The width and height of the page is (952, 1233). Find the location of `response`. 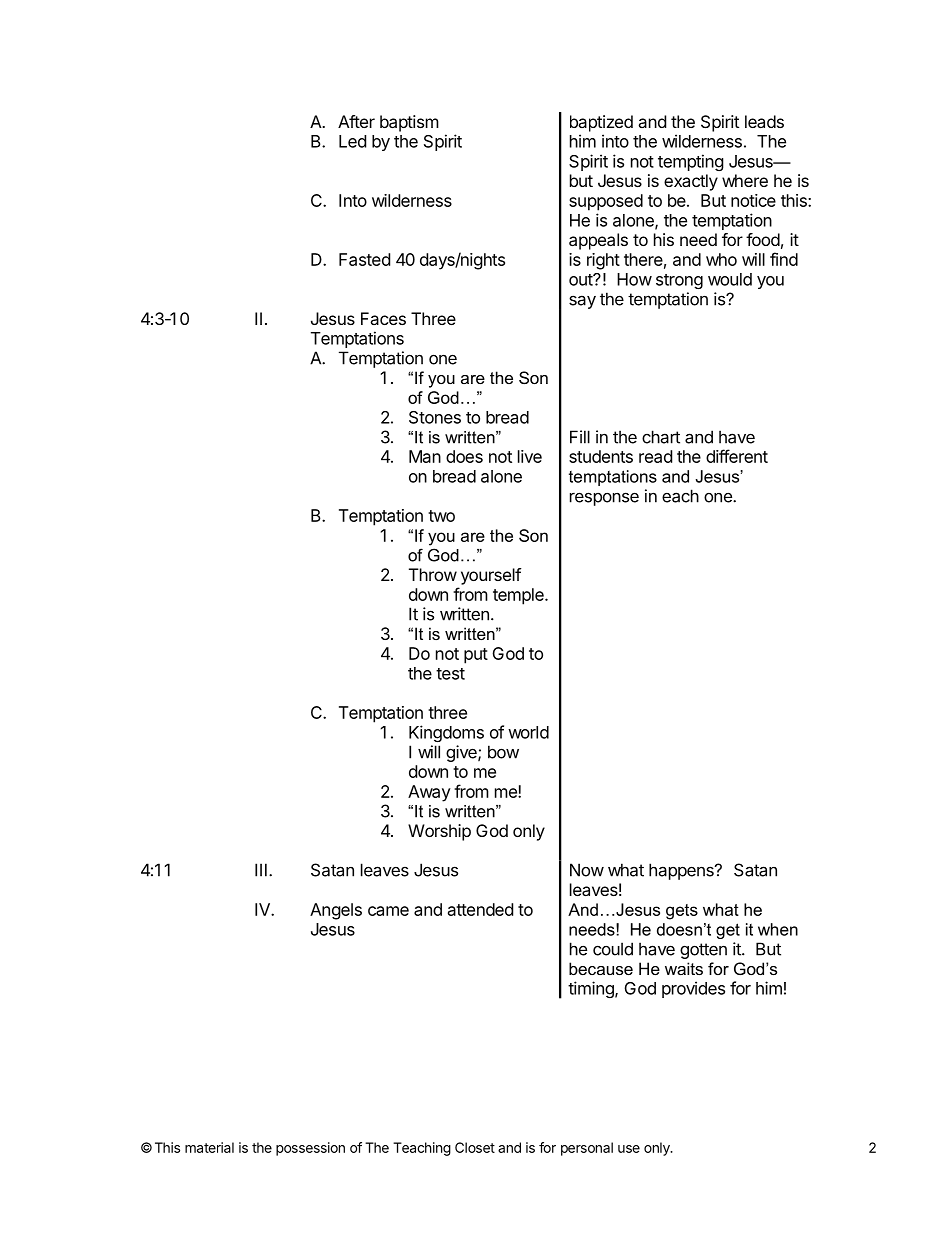

response is located at coordinates (604, 499).
